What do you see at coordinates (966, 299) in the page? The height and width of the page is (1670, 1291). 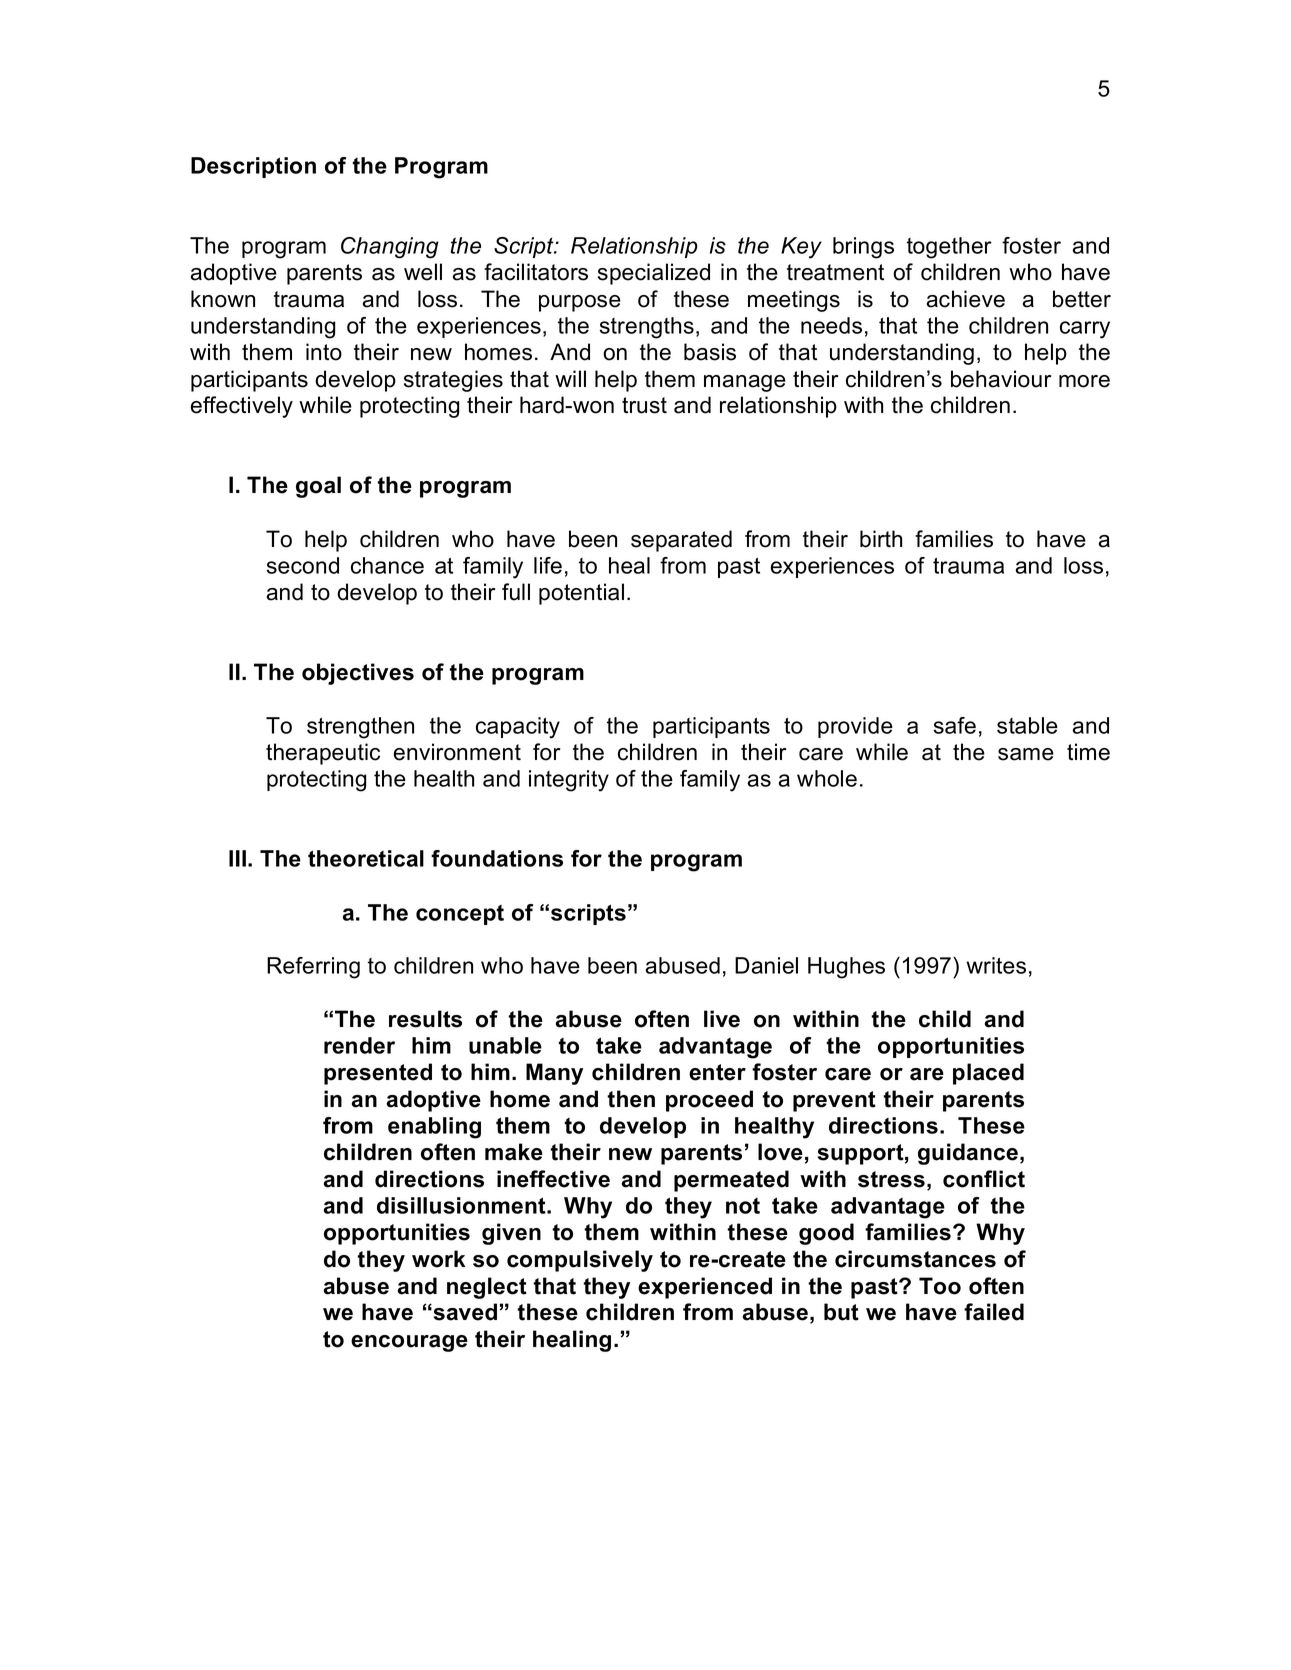 I see `achieve` at bounding box center [966, 299].
